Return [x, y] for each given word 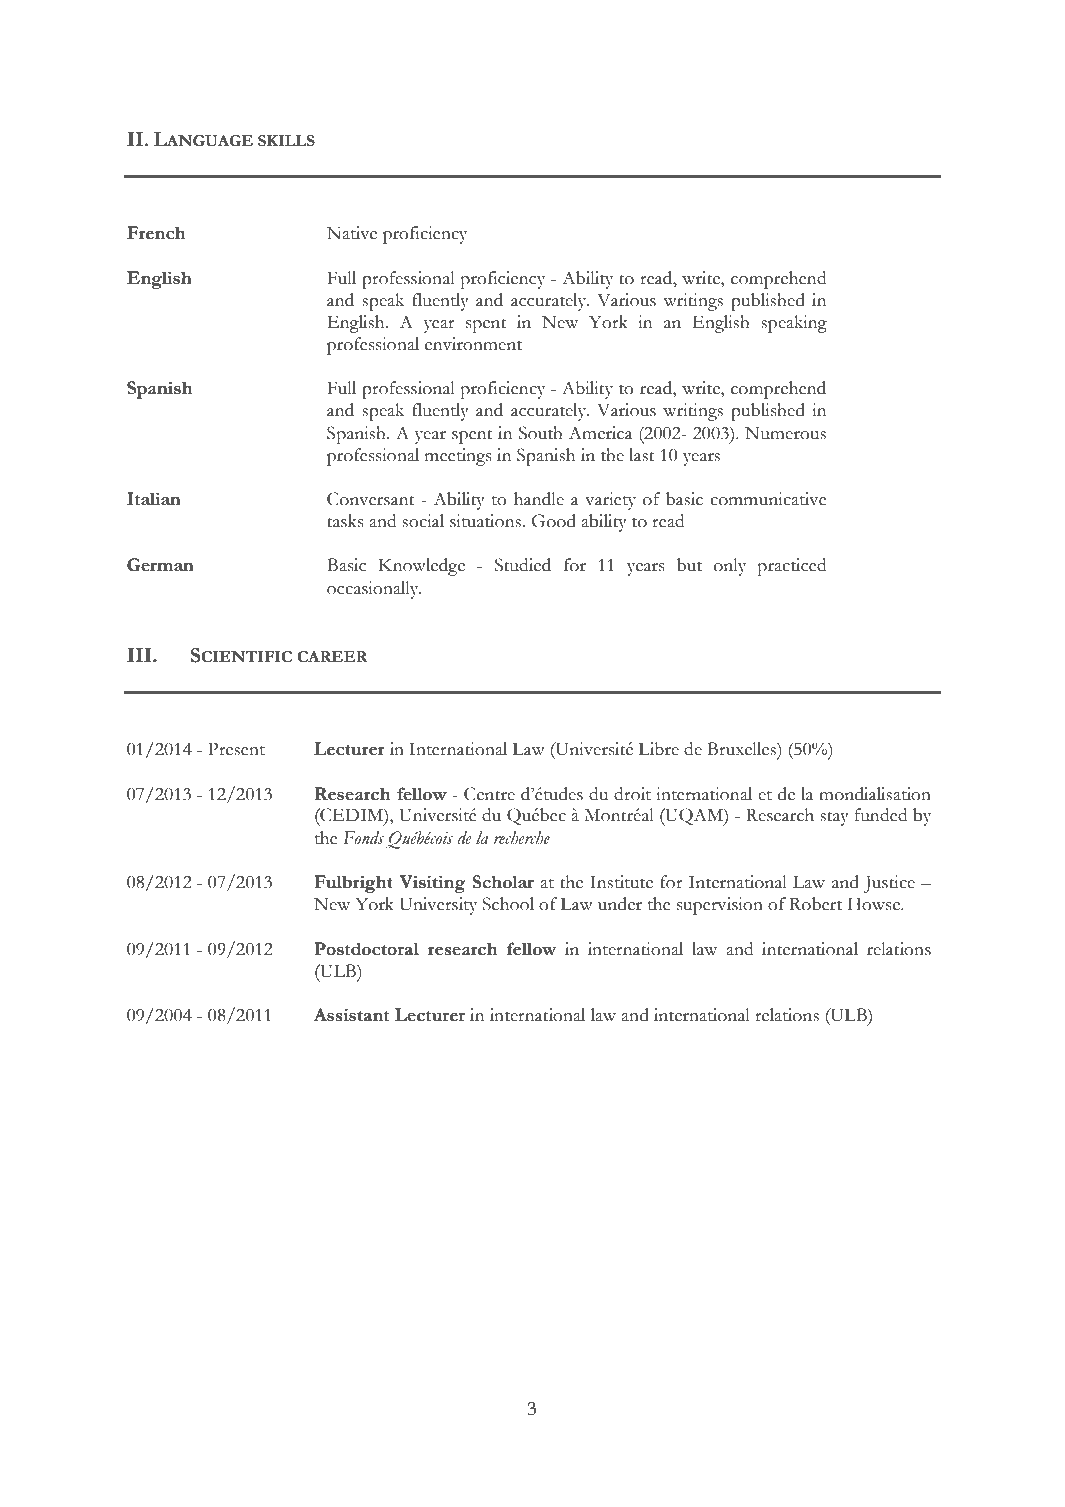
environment [473, 344]
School [508, 904]
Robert [815, 904]
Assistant [351, 1015]
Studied [523, 565]
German [160, 565]
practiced [792, 567]
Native [352, 233]
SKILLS [286, 141]
